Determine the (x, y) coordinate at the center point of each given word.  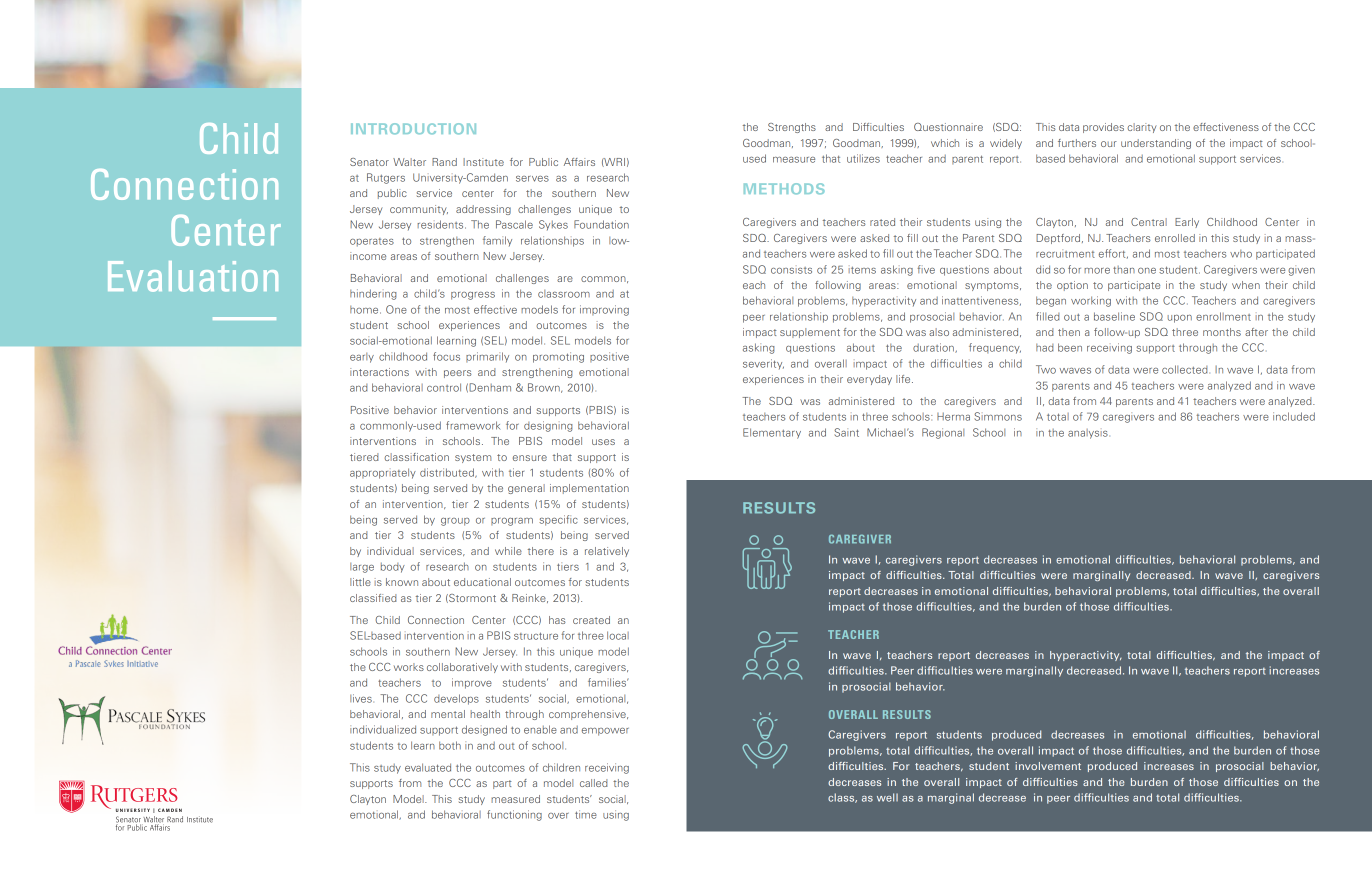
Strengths (792, 128)
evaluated (428, 767)
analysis (1088, 434)
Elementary (772, 433)
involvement (1048, 766)
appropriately (383, 473)
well (887, 797)
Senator (369, 162)
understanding (1156, 144)
